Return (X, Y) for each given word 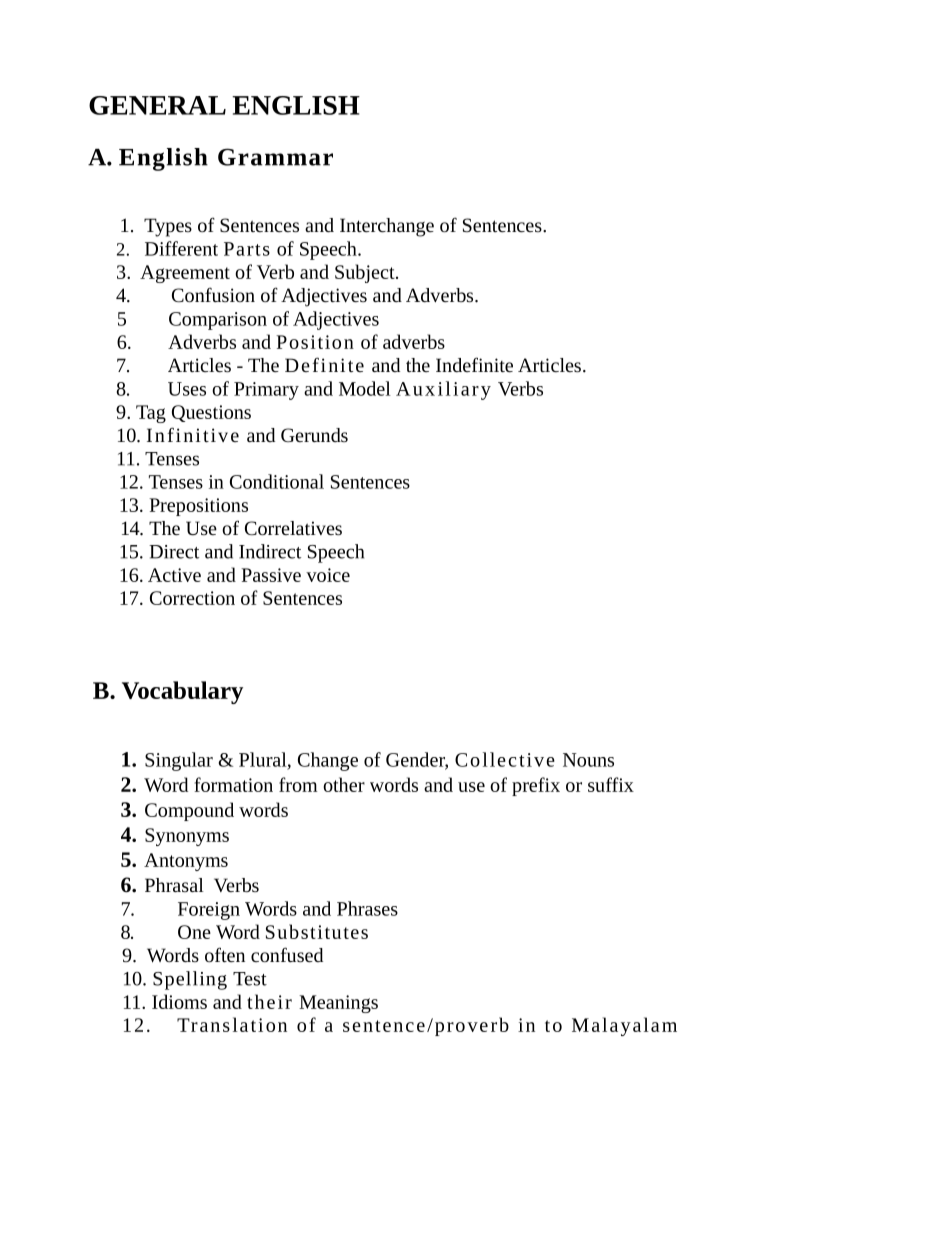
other (344, 784)
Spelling (190, 980)
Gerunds (314, 435)
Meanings (338, 1004)
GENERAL (157, 105)
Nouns (588, 760)
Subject (366, 273)
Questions (211, 413)
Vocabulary (182, 692)
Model (365, 388)
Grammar (275, 157)
